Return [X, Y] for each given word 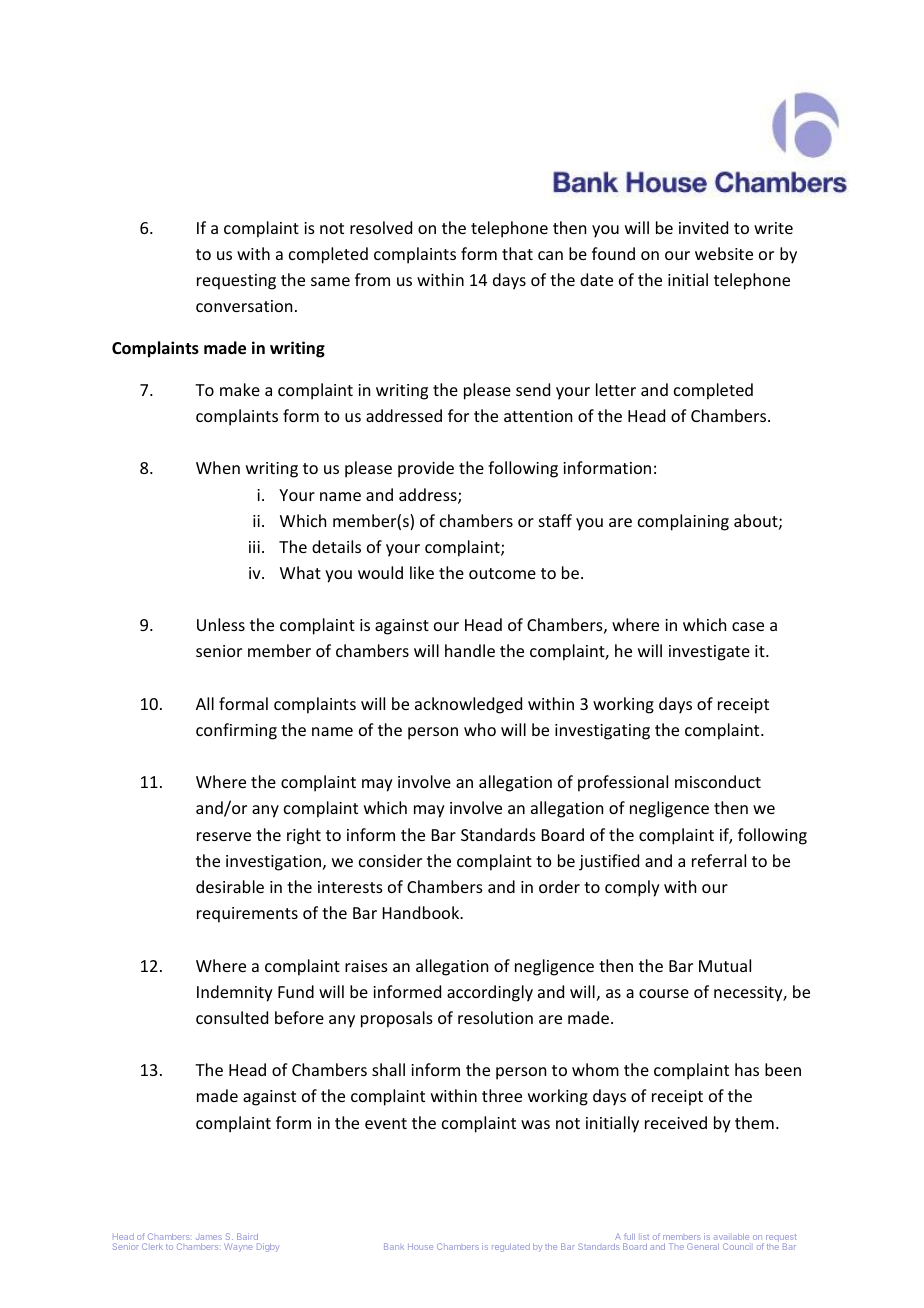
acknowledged [468, 705]
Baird [247, 1236]
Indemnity [235, 993]
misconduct [718, 781]
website [724, 253]
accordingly [490, 993]
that [517, 253]
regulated [511, 1247]
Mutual [725, 965]
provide [426, 469]
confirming [236, 731]
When [218, 467]
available [731, 1236]
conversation [244, 306]
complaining [683, 522]
